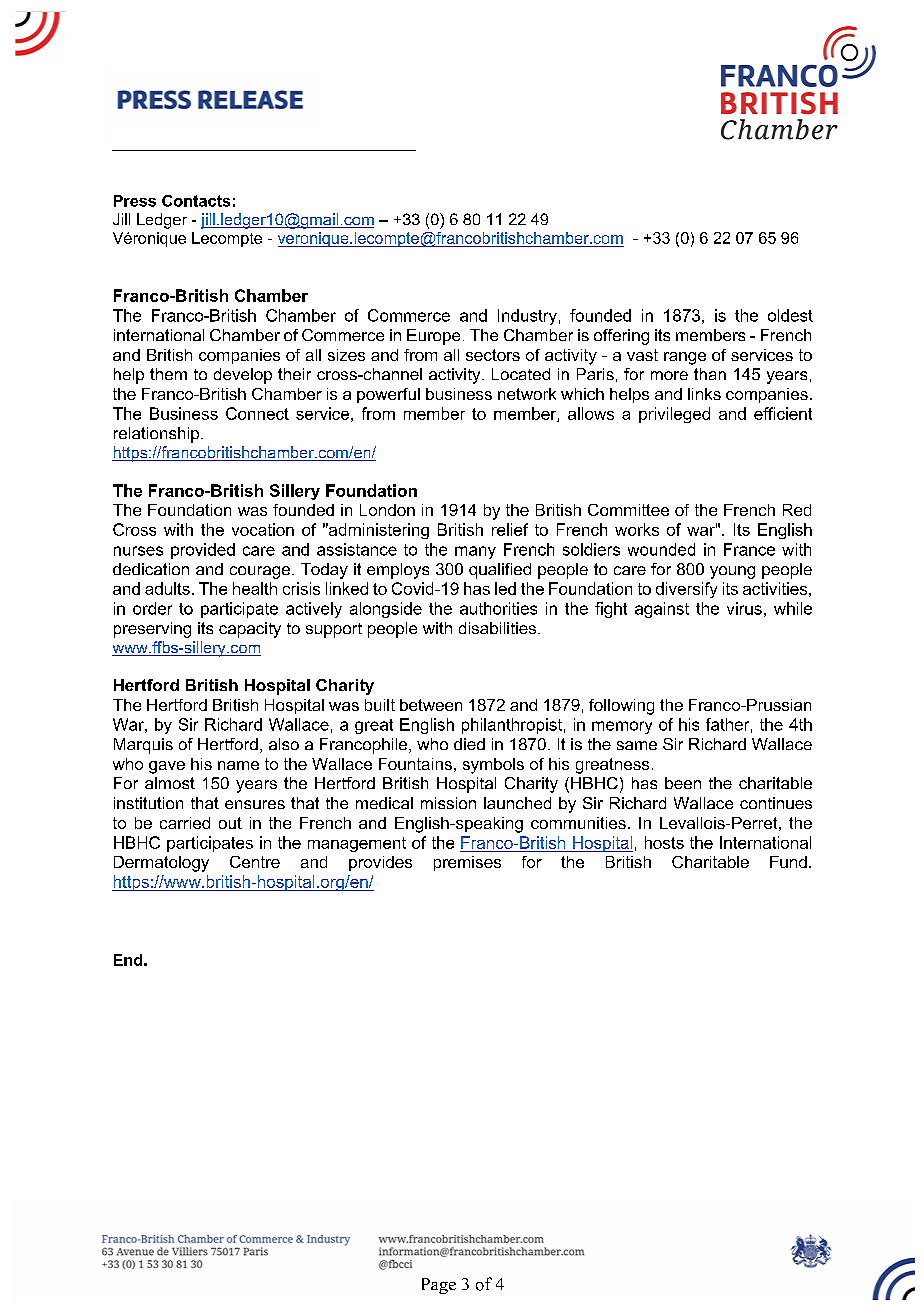 The image size is (924, 1308). Describe the element at coordinates (203, 551) in the screenshot. I see `provided` at that location.
